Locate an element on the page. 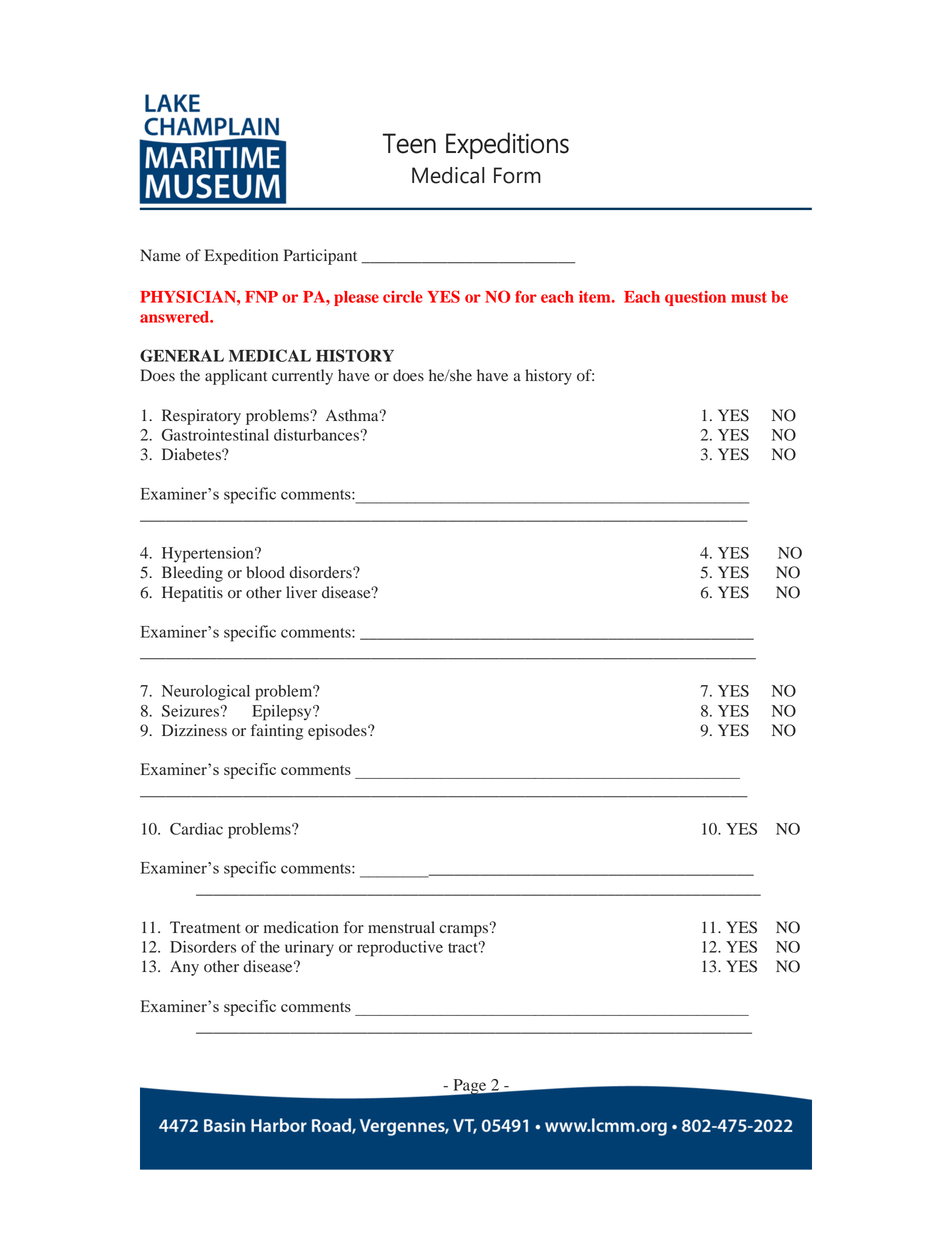  Form is located at coordinates (517, 175).
